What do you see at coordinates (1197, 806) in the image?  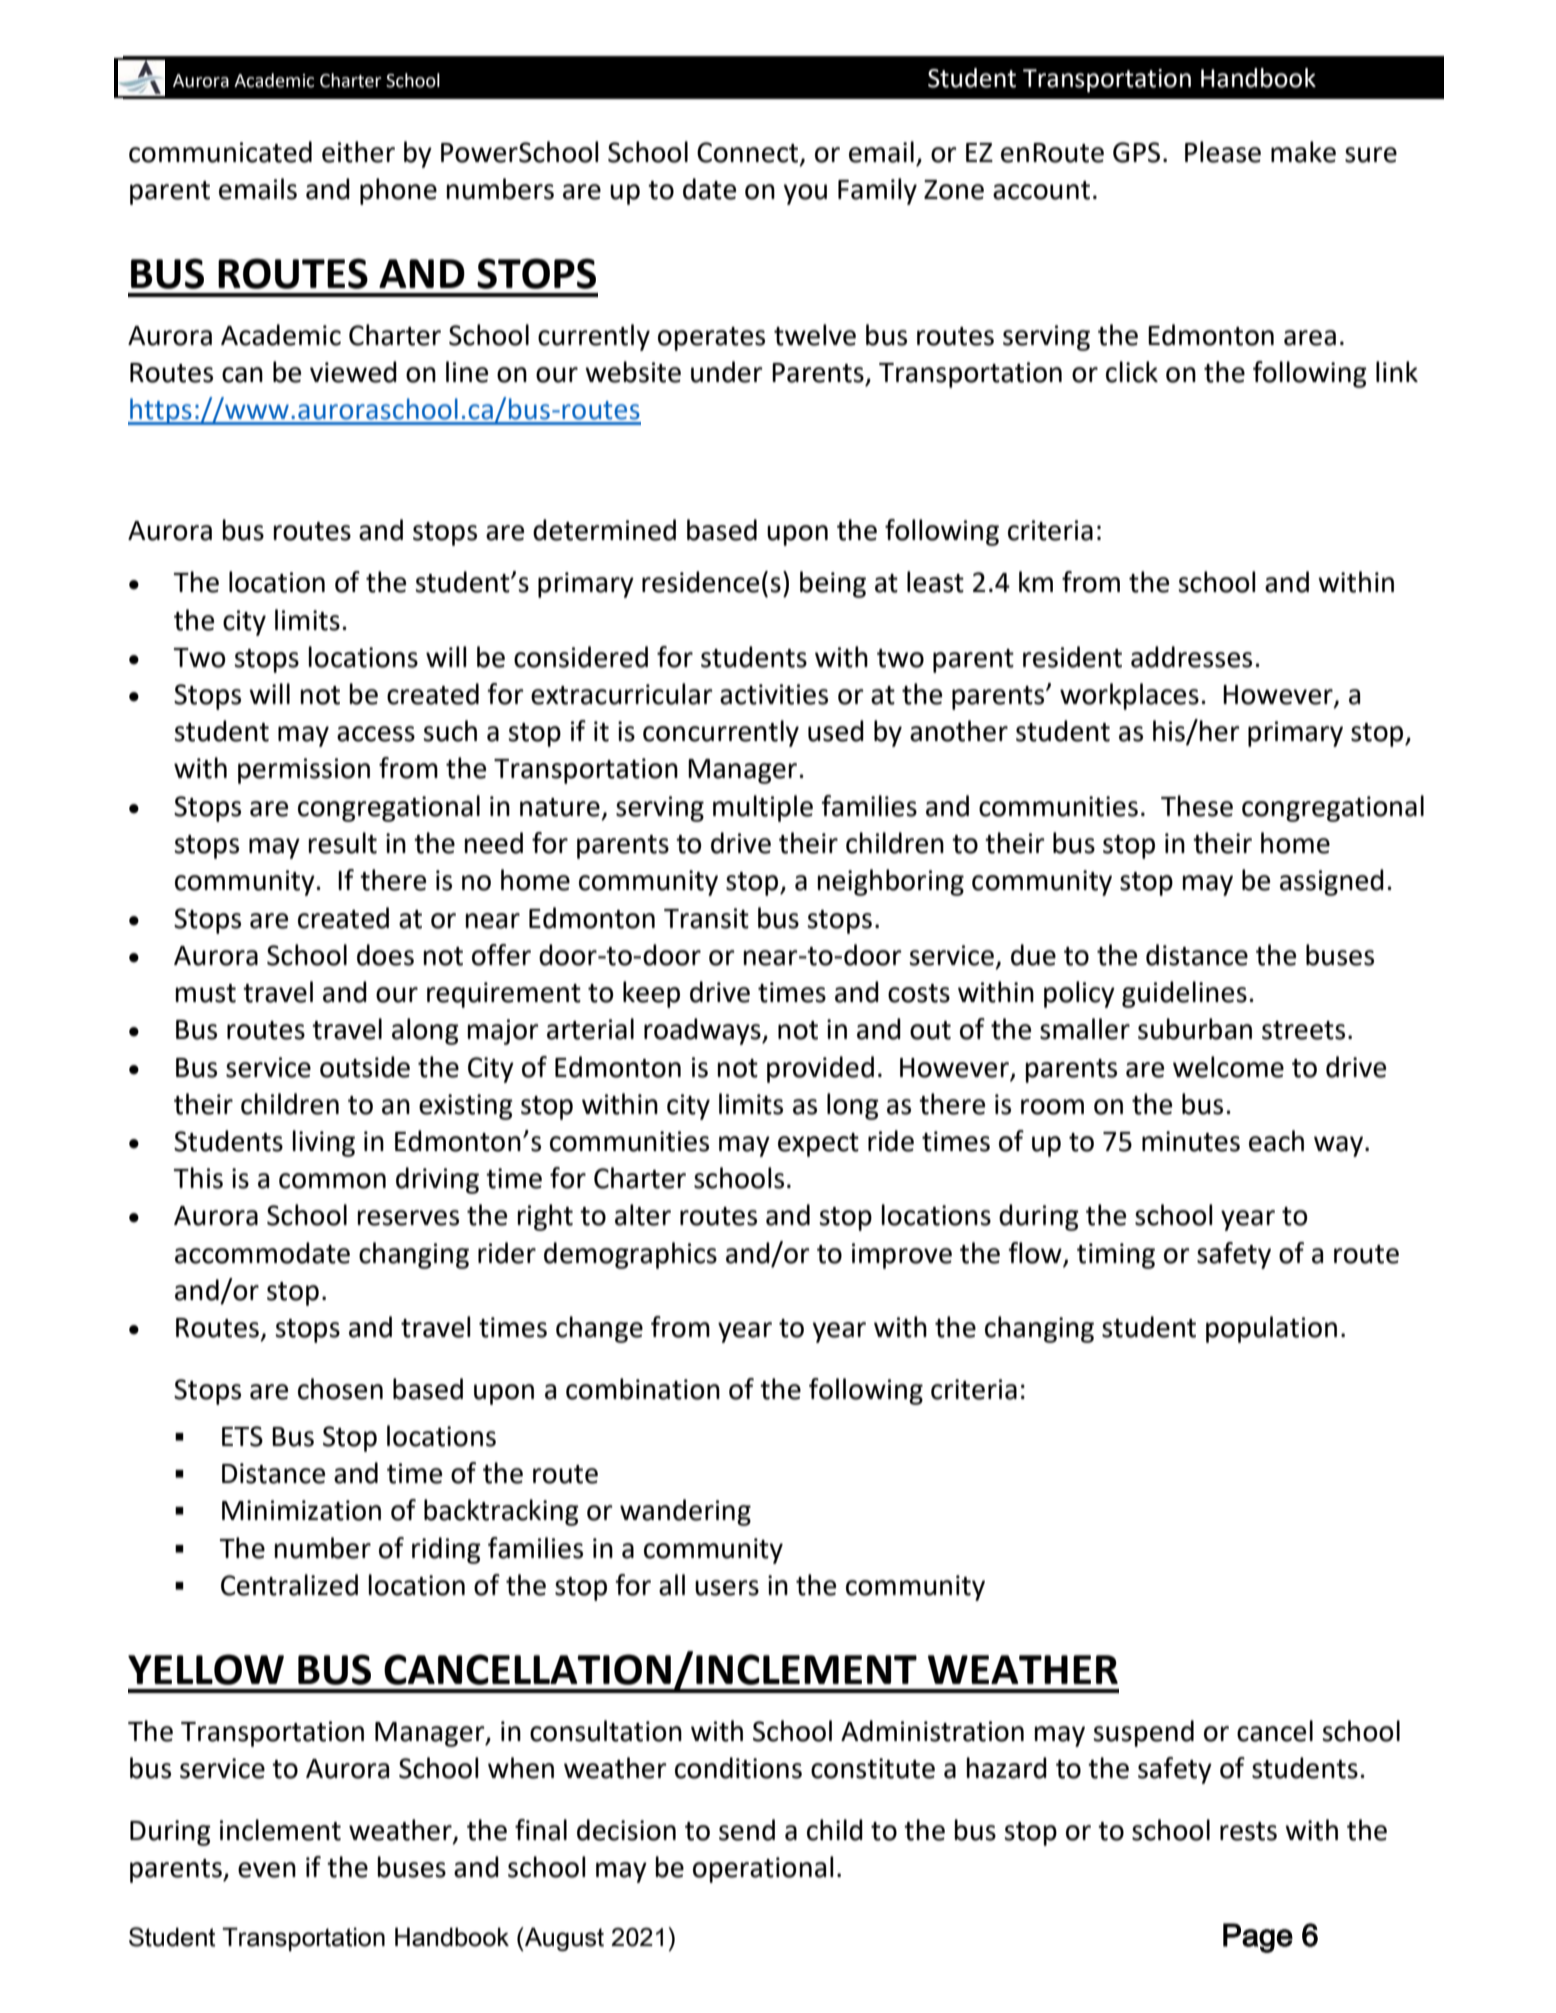 I see `These` at bounding box center [1197, 806].
